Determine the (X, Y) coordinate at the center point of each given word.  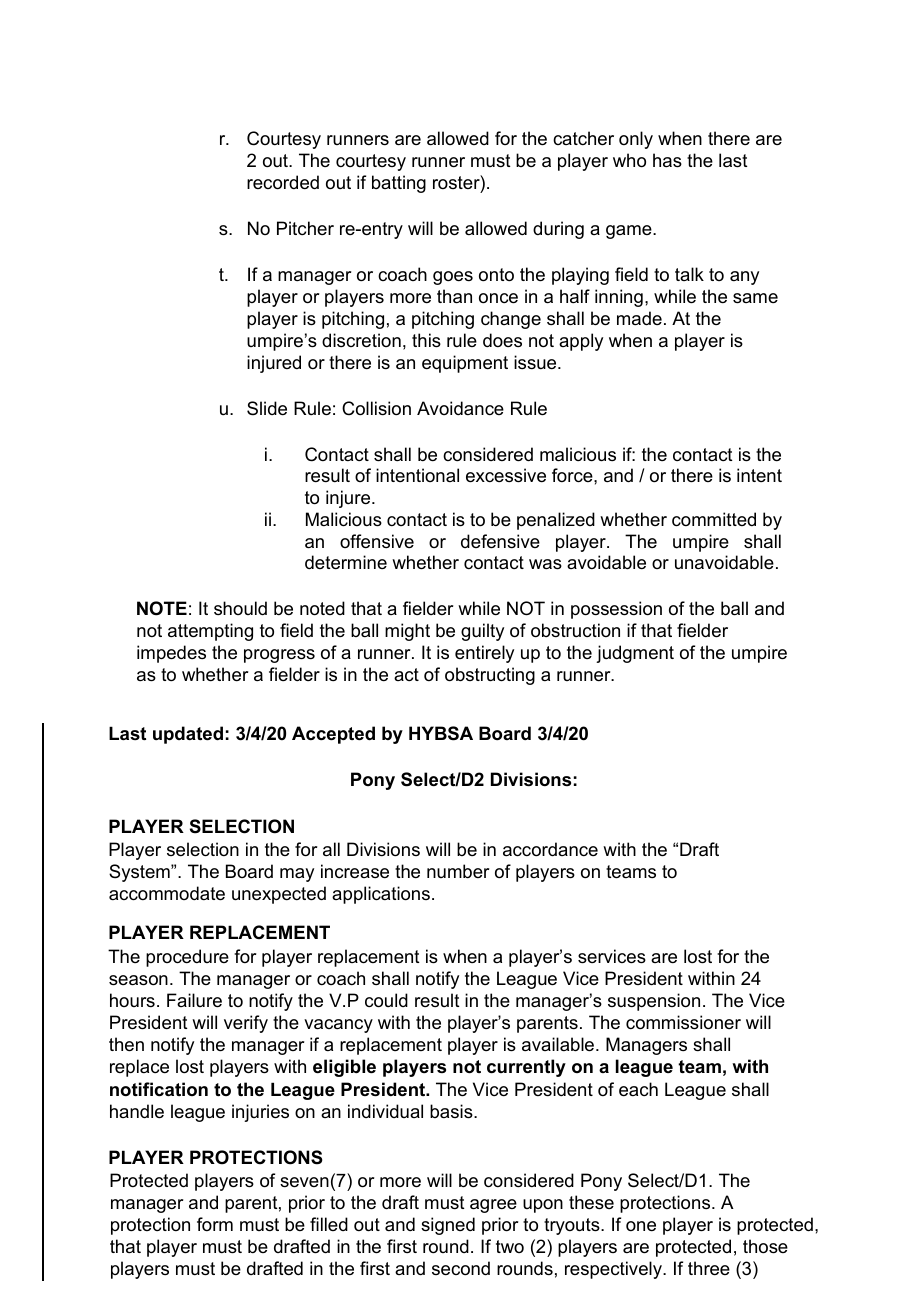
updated (188, 735)
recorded (283, 182)
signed (448, 1226)
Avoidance (460, 408)
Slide (267, 408)
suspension (654, 1002)
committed (714, 519)
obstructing (490, 676)
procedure (187, 958)
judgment (635, 654)
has (667, 160)
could (386, 1000)
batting (399, 184)
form (215, 1224)
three (709, 1268)
